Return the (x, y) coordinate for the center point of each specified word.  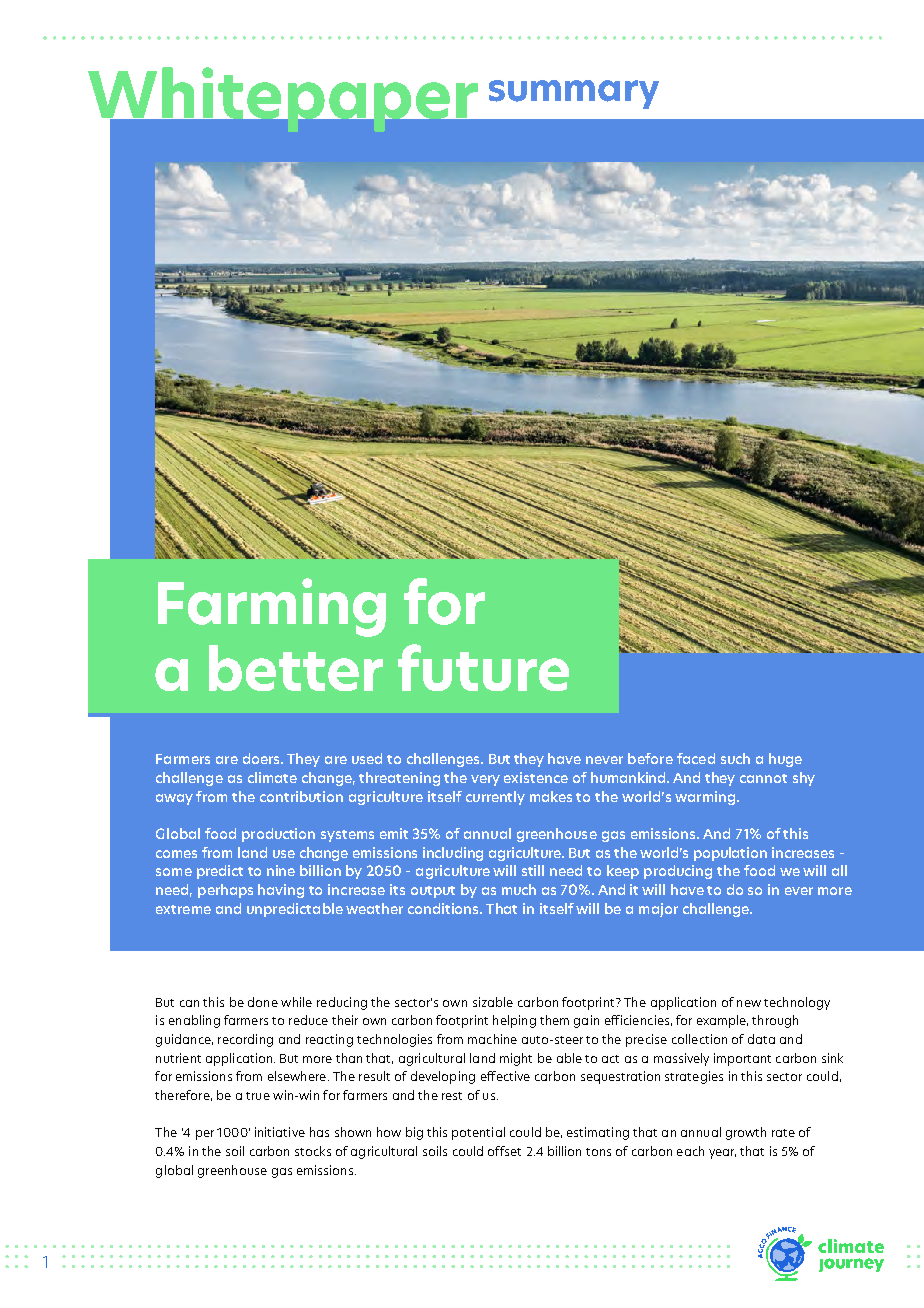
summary (574, 94)
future (483, 667)
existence (536, 777)
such (735, 758)
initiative (280, 1132)
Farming (272, 607)
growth (746, 1133)
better (296, 668)
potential (478, 1133)
